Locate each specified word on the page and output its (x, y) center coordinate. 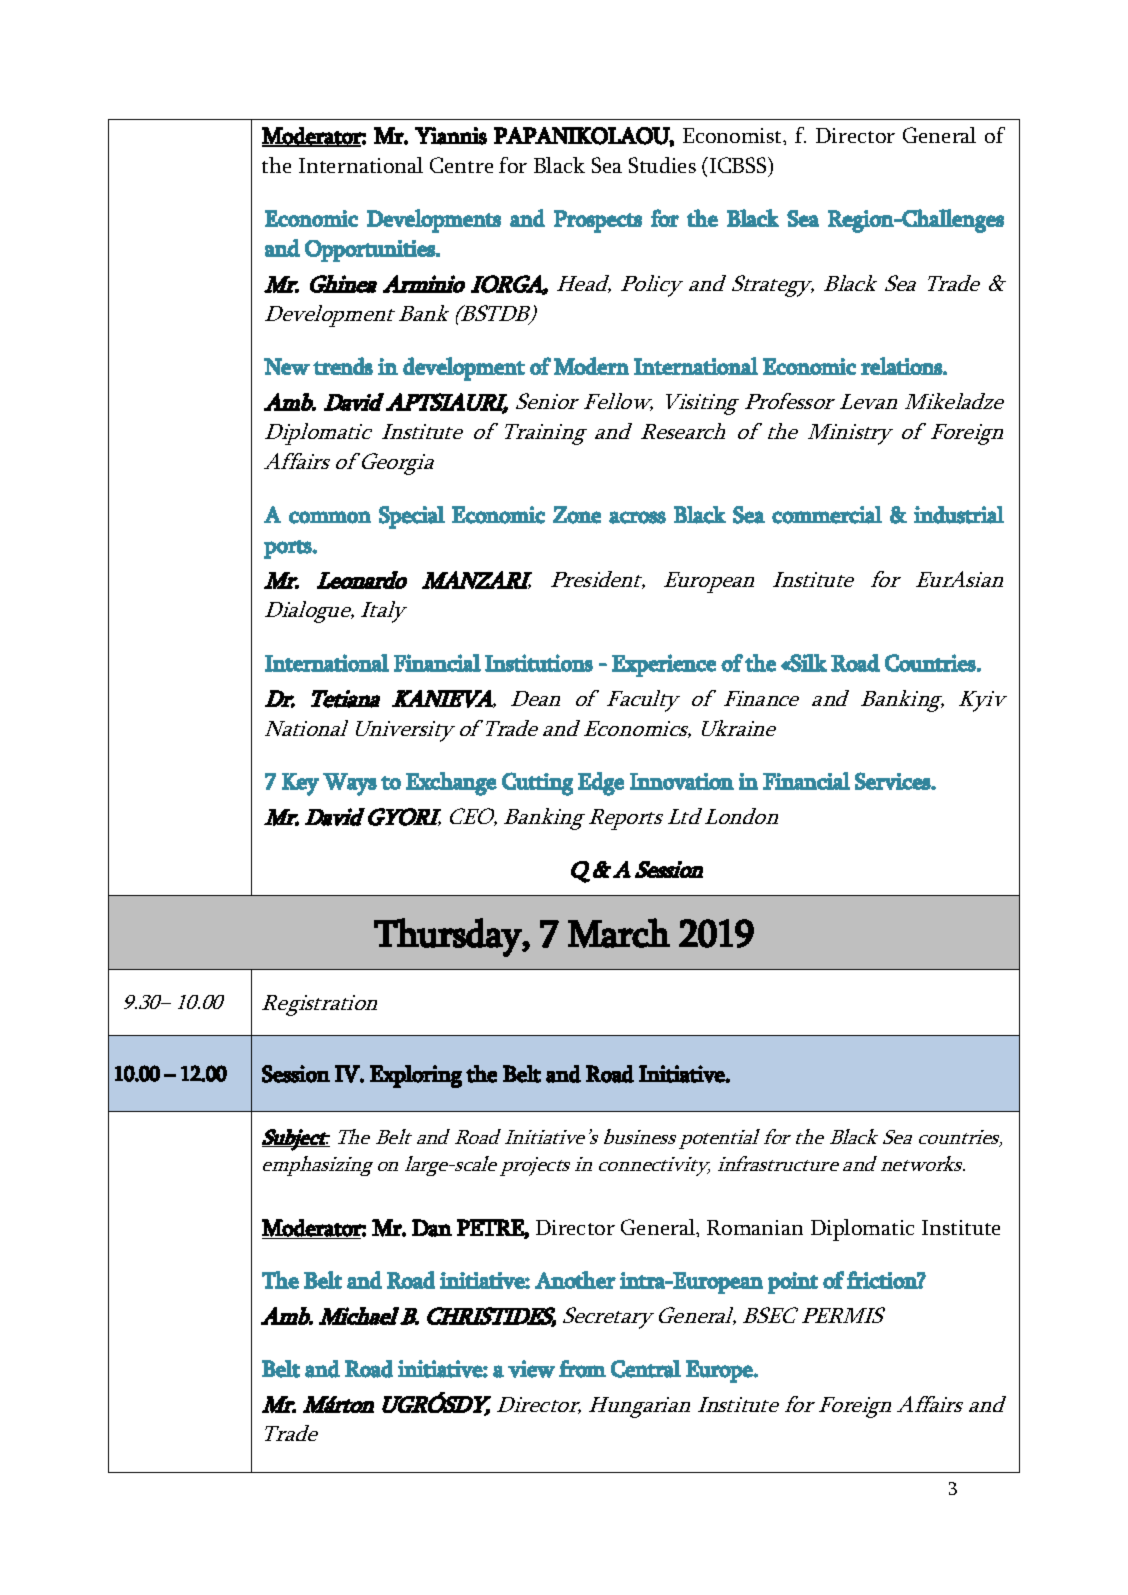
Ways (350, 784)
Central (646, 1369)
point (793, 1283)
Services (893, 781)
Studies (662, 165)
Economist (733, 135)
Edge (601, 784)
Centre (461, 165)
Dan (432, 1228)
